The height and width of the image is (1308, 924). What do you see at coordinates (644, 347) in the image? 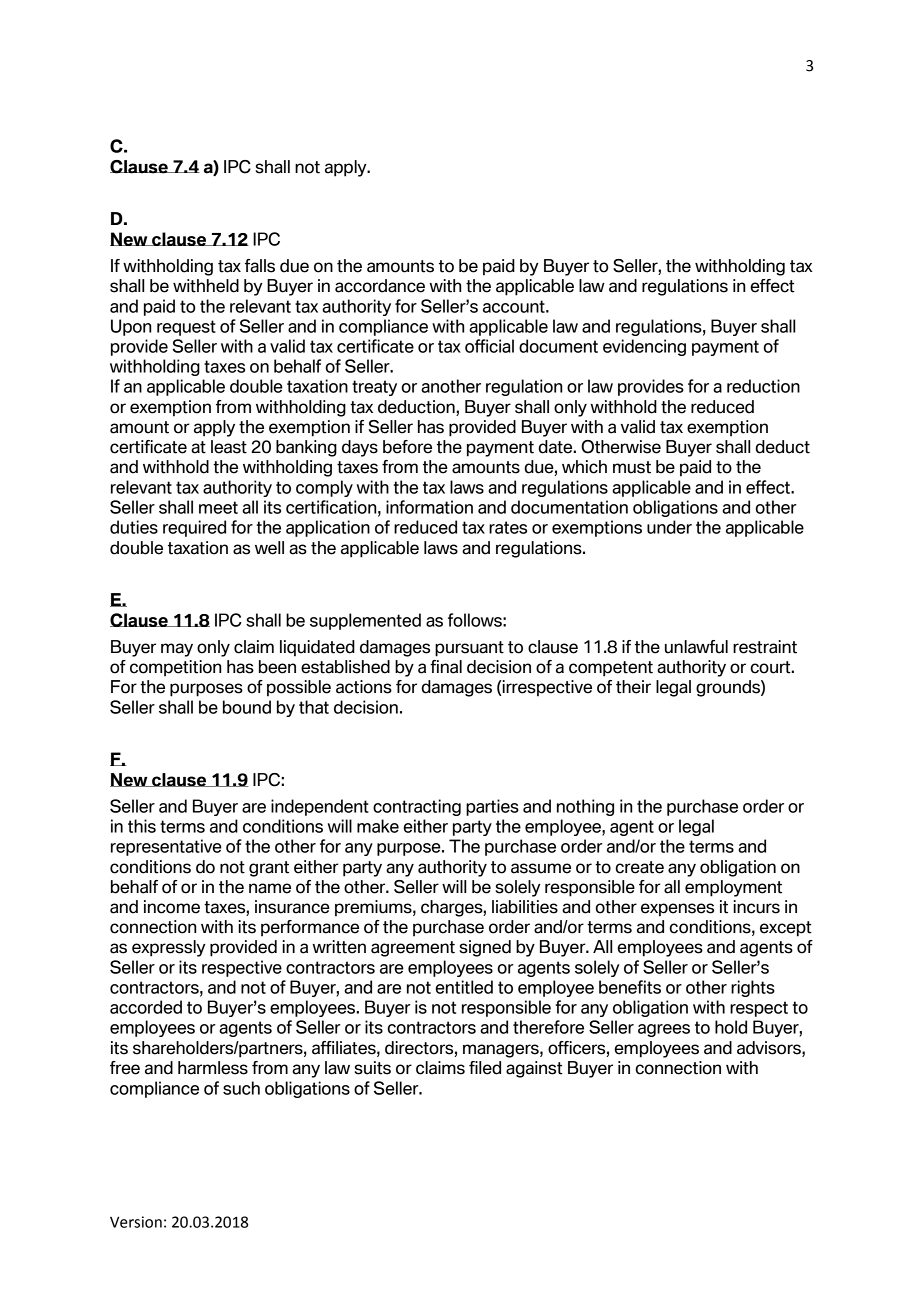
I see `evidencing` at bounding box center [644, 347].
